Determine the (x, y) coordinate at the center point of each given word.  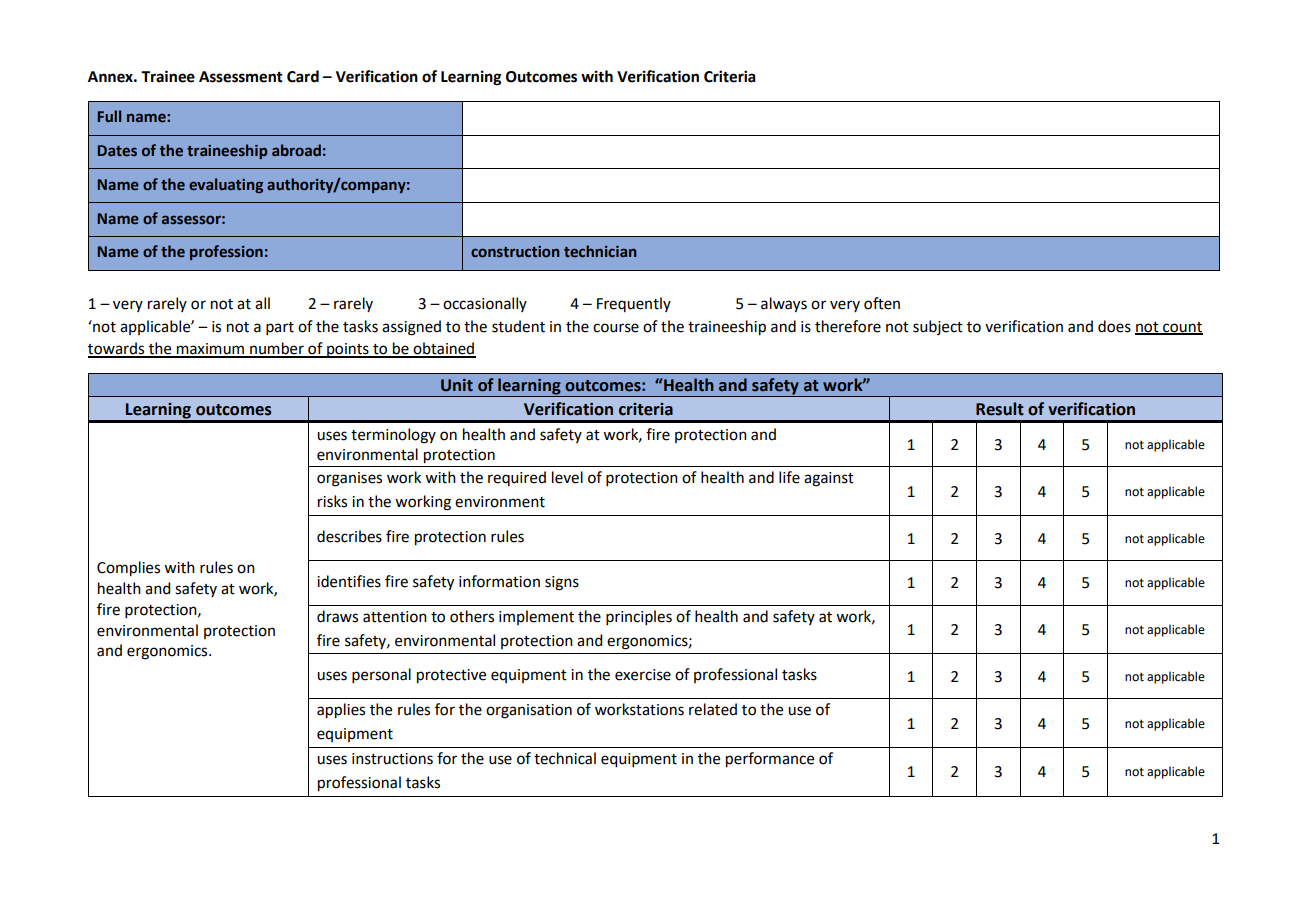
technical (565, 758)
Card (303, 76)
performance (770, 760)
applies (341, 711)
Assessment (241, 77)
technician (600, 251)
